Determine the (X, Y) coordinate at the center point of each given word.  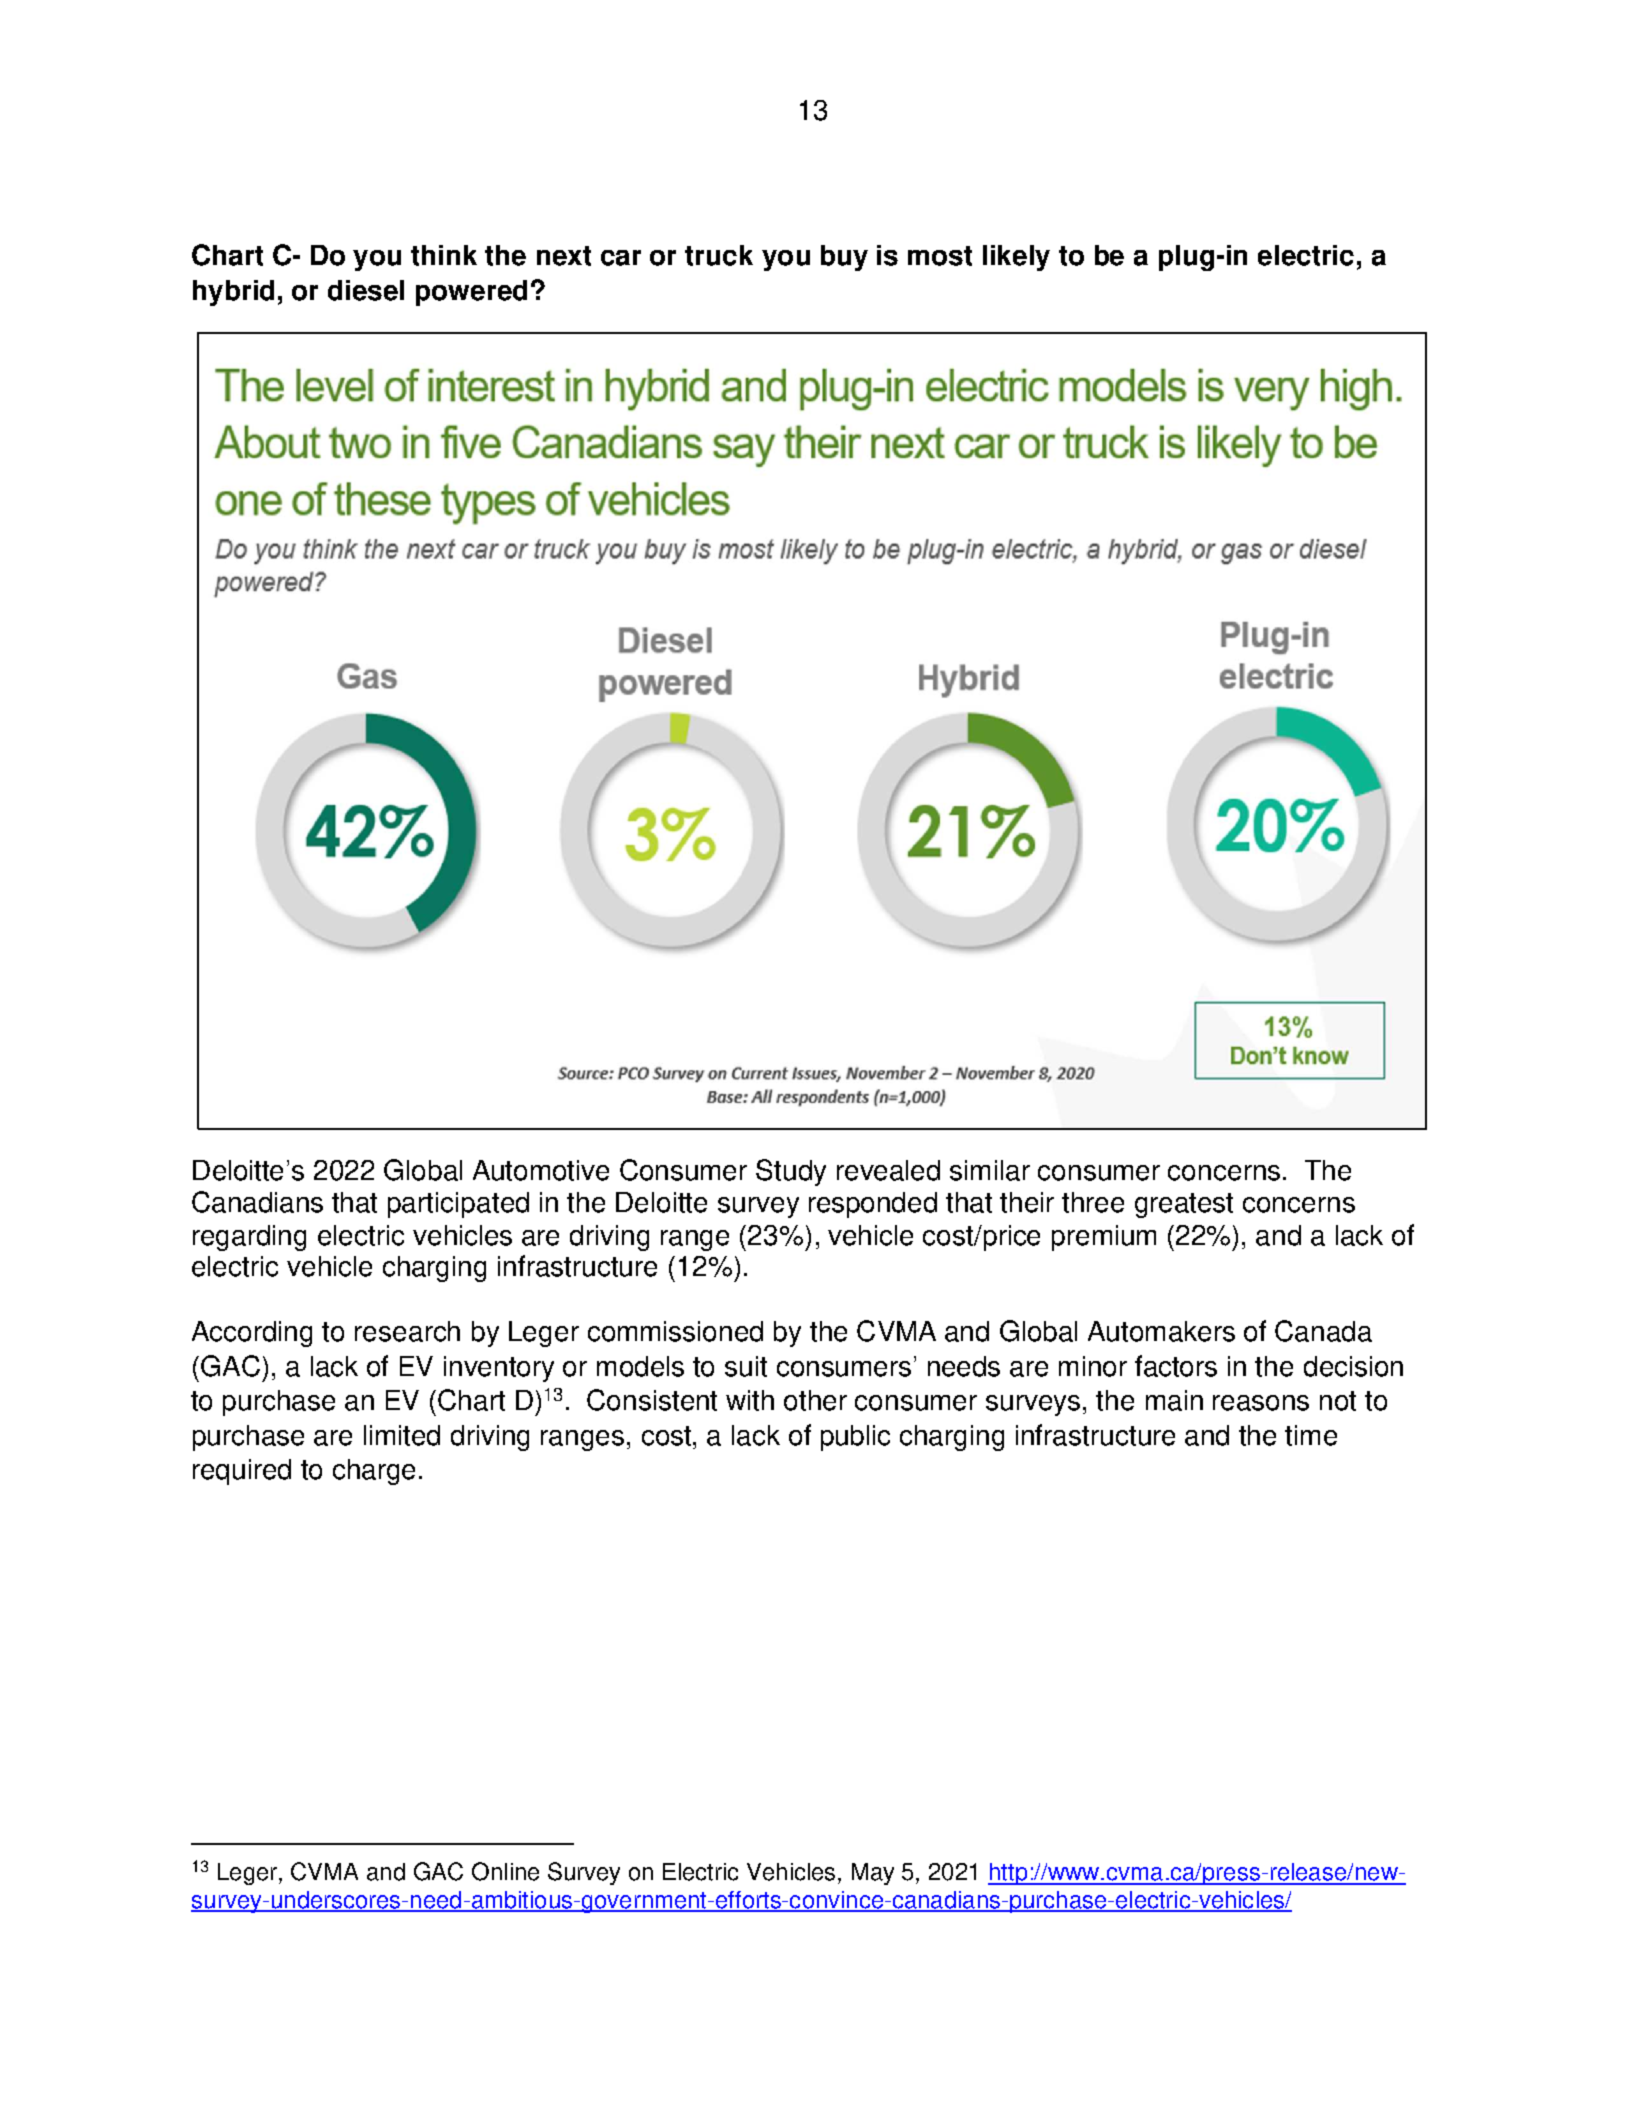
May (873, 1874)
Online (505, 1871)
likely (1016, 258)
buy (844, 258)
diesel (366, 290)
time (1311, 1435)
